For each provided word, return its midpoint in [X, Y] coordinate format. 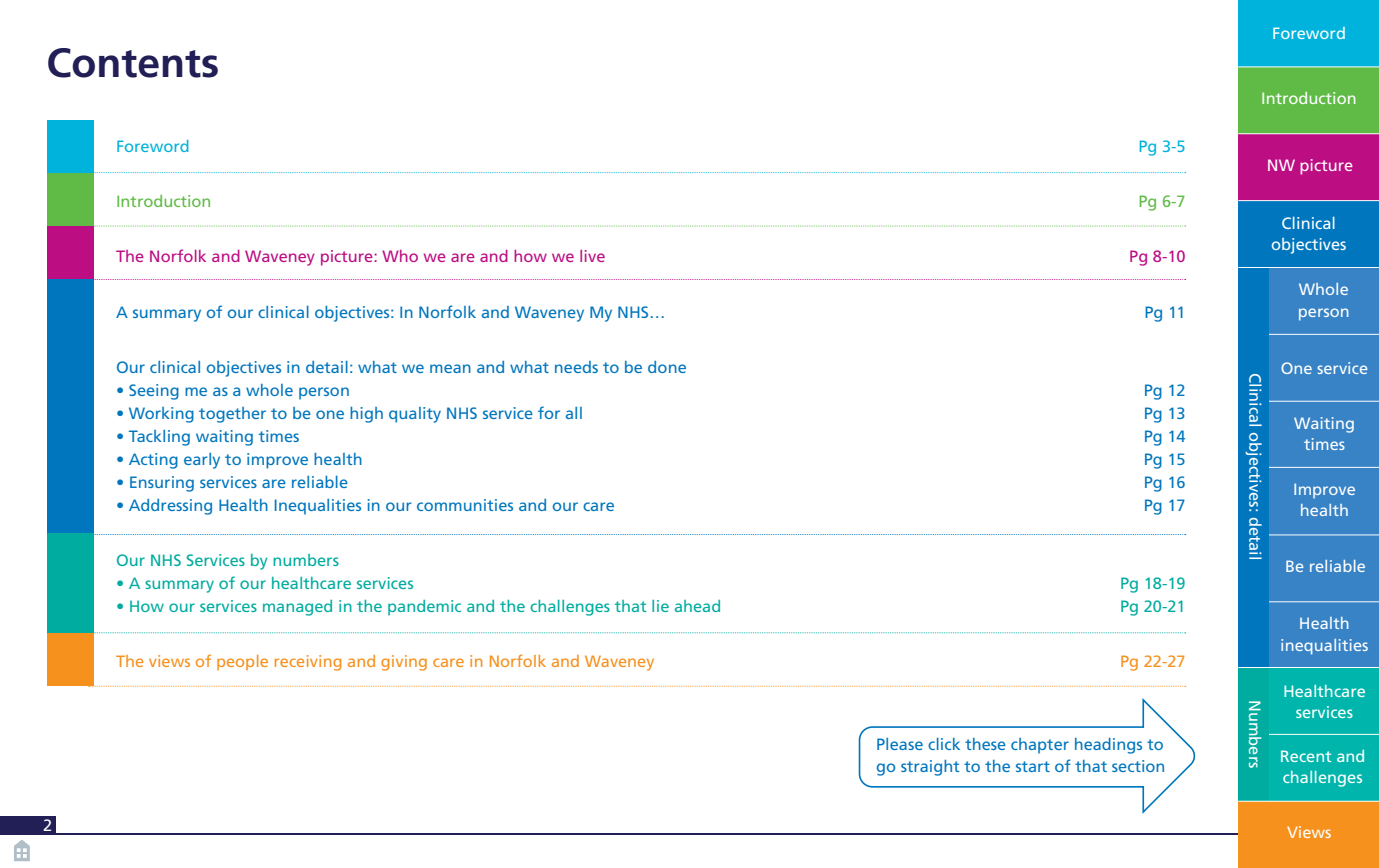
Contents [133, 63]
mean [450, 368]
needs [576, 367]
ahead [697, 606]
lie [660, 606]
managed [297, 608]
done [667, 367]
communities [465, 505]
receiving [308, 663]
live [592, 256]
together [232, 415]
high [366, 415]
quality [415, 415]
